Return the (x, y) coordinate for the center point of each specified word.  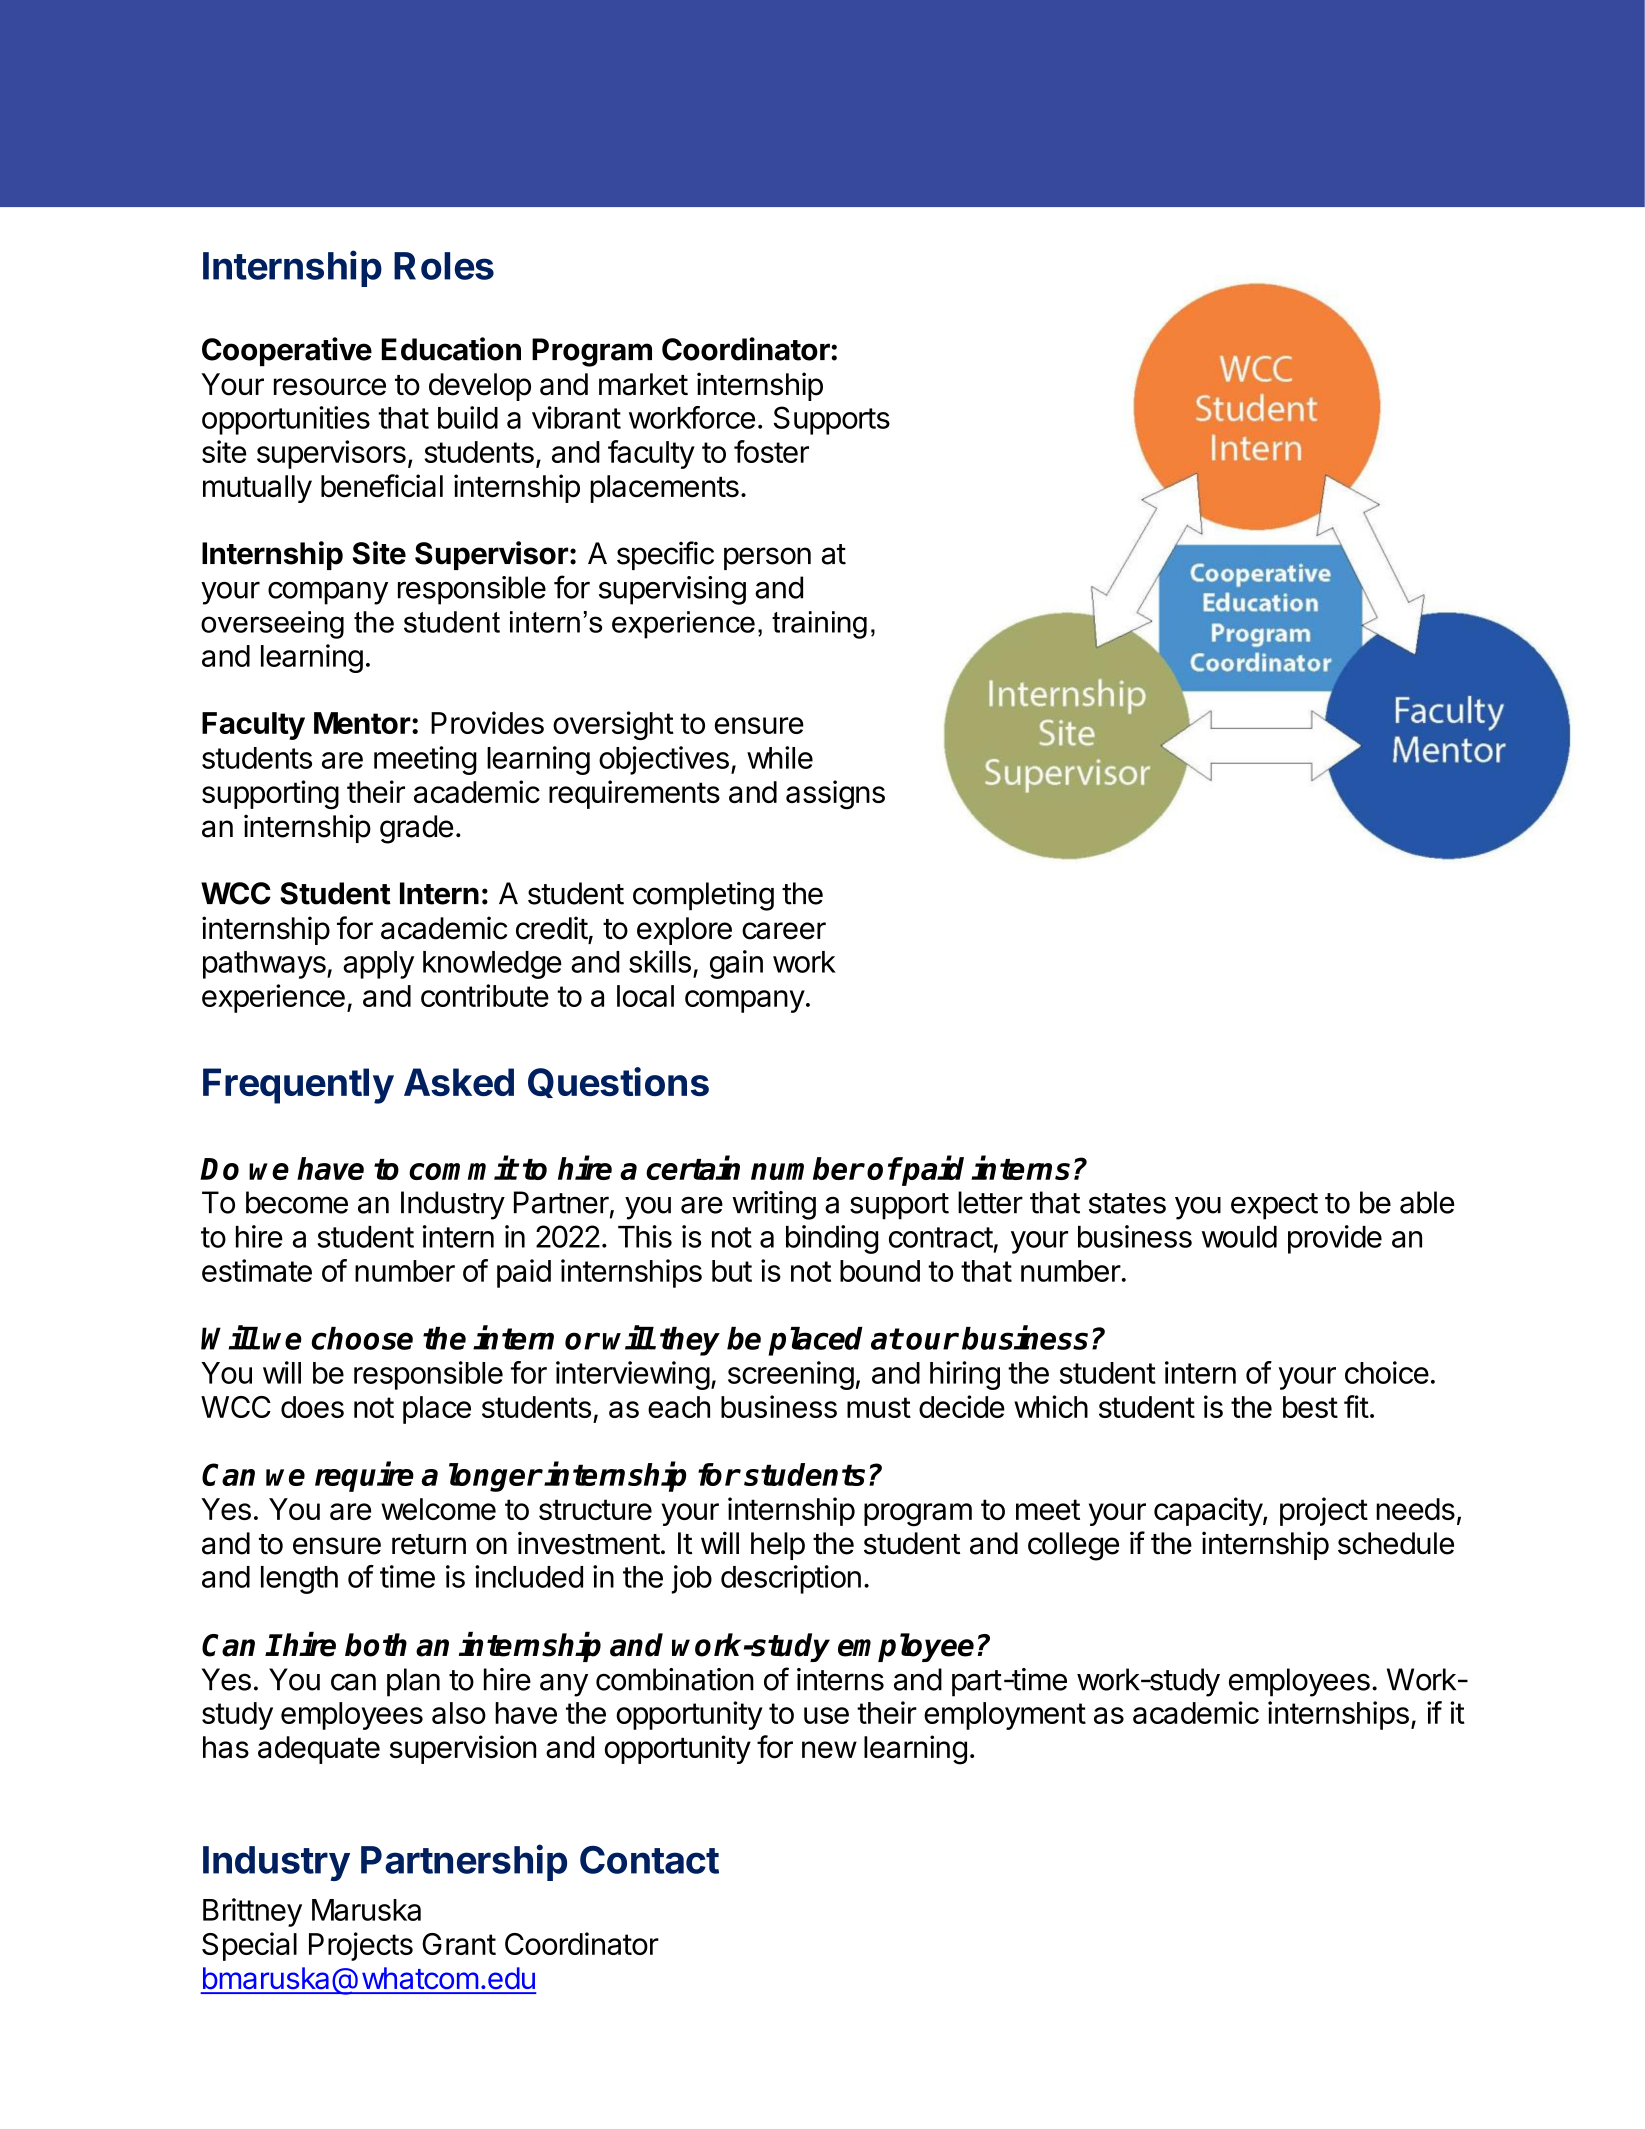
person (767, 558)
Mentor (362, 723)
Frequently (298, 1086)
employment (1005, 1716)
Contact (649, 1860)
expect (1274, 1206)
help (778, 1546)
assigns (835, 795)
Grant (459, 1944)
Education (451, 349)
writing (774, 1205)
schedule (1396, 1543)
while (780, 757)
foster (771, 451)
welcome (438, 1509)
